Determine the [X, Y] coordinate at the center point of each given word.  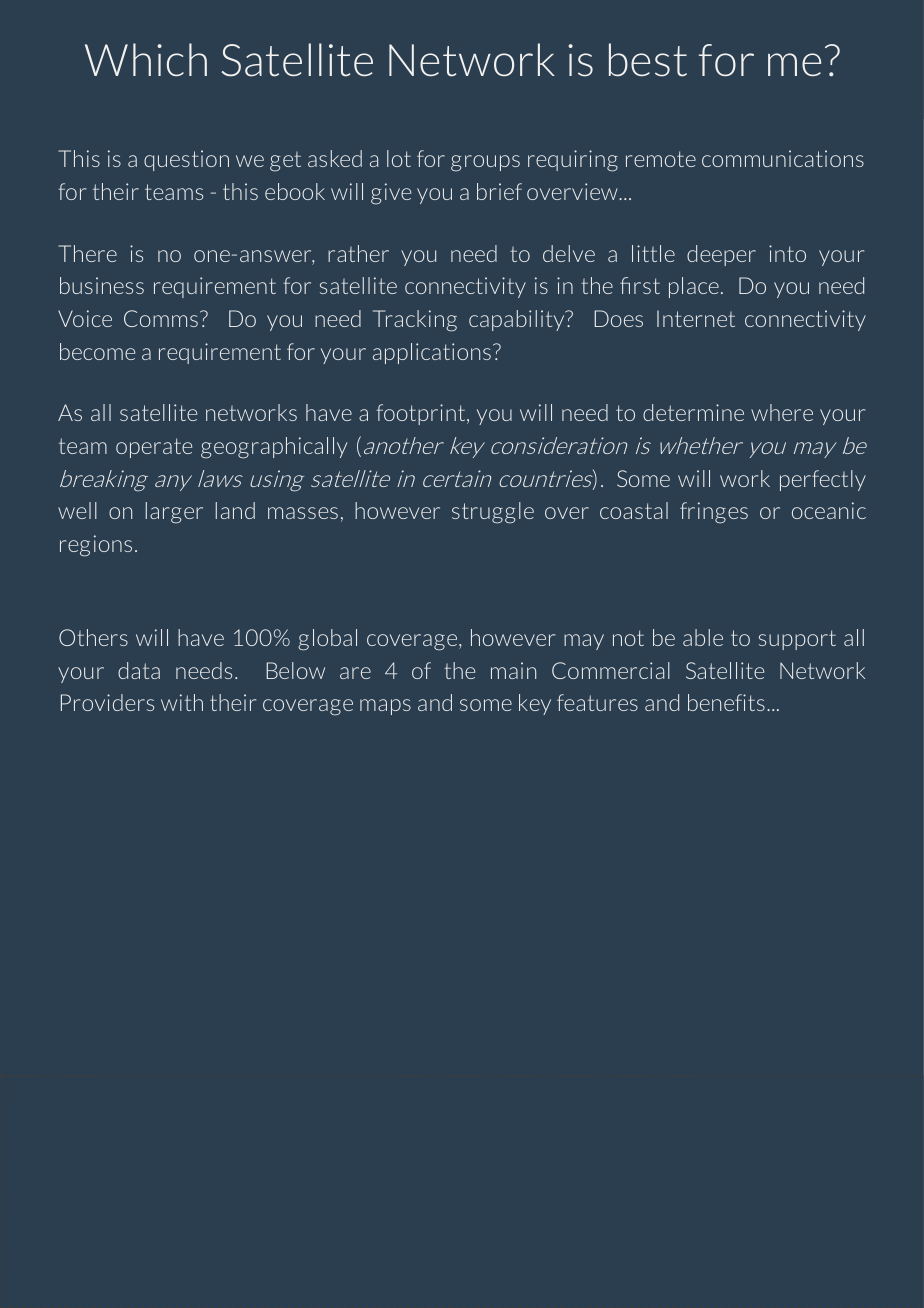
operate [154, 448]
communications [783, 158]
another [404, 445]
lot [399, 158]
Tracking [415, 321]
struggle [493, 513]
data [139, 670]
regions [96, 546]
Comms [161, 318]
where [782, 412]
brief [499, 191]
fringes [714, 513]
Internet [696, 318]
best [648, 60]
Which [146, 59]
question [186, 160]
